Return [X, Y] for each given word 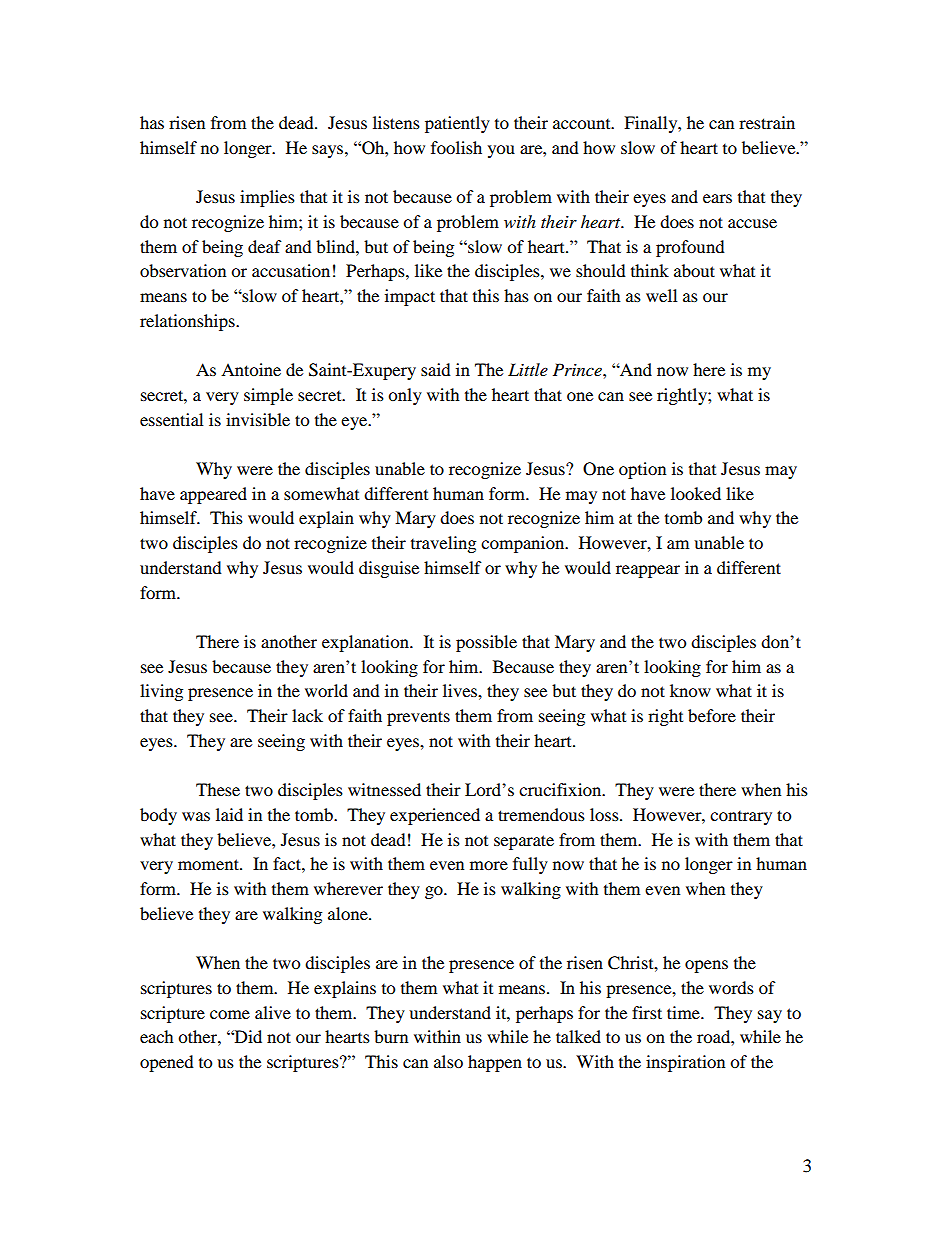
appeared [213, 495]
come [230, 1014]
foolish [456, 147]
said [436, 369]
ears [717, 198]
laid [229, 814]
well [661, 295]
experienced [435, 816]
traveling [443, 544]
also [448, 1061]
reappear [648, 571]
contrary [741, 818]
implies [267, 198]
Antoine [251, 369]
